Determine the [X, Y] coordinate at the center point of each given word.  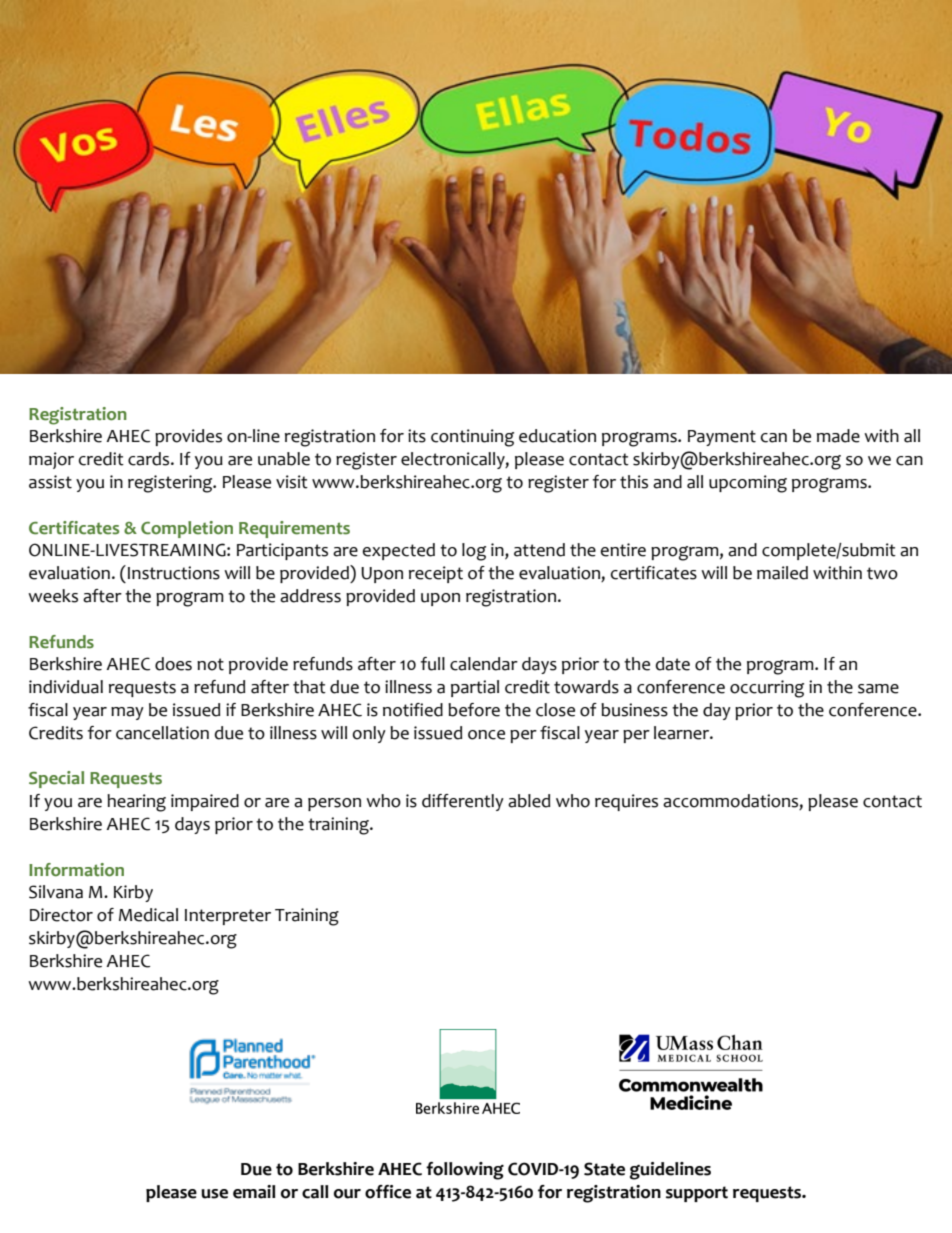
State [604, 1169]
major [51, 460]
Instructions [174, 573]
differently [463, 802]
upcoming [748, 484]
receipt [436, 574]
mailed [782, 573]
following [465, 1171]
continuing [472, 438]
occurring [767, 689]
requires [626, 802]
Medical [148, 915]
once [486, 735]
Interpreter [228, 917]
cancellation [162, 733]
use [214, 1194]
